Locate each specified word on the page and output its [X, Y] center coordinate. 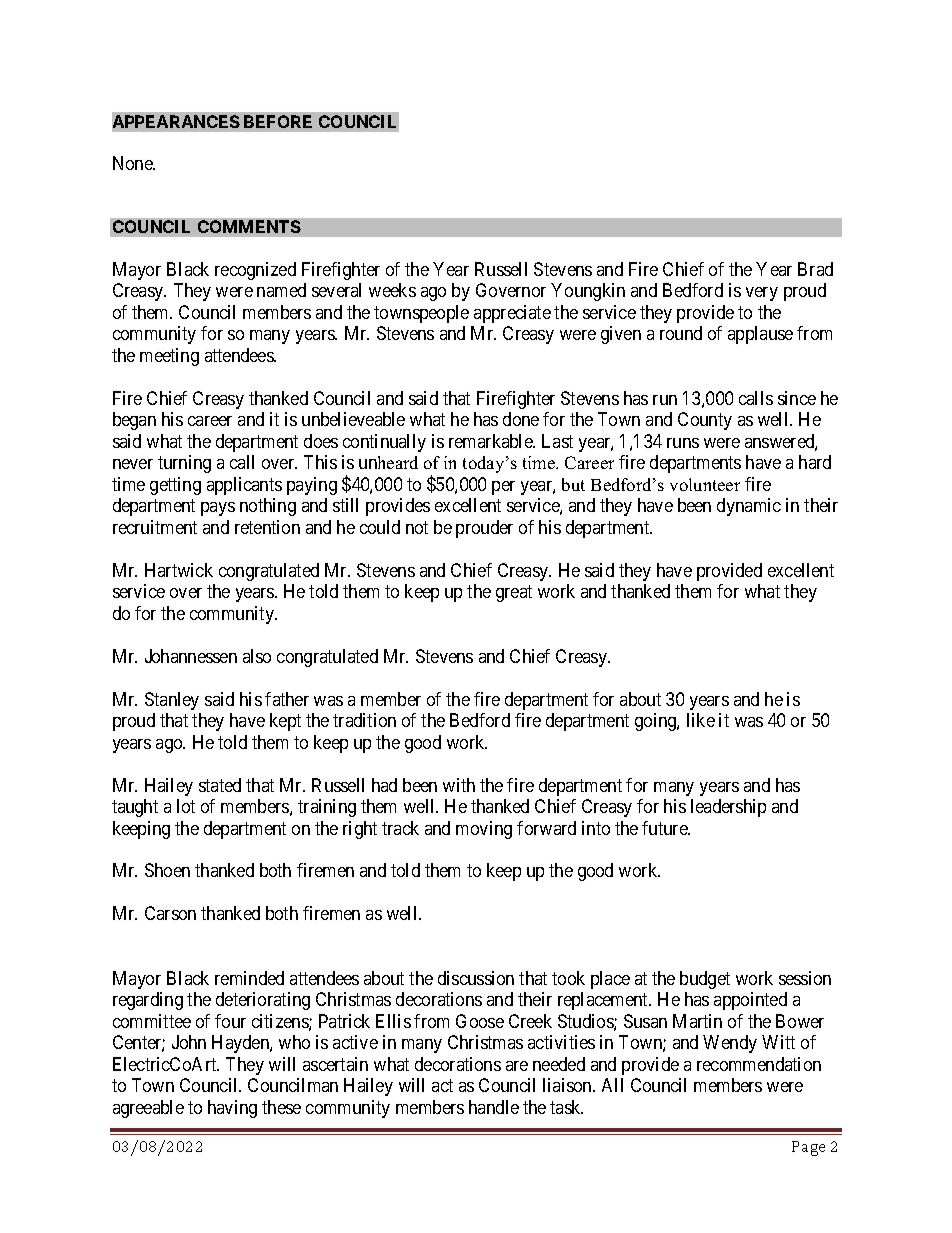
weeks [392, 290]
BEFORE [278, 121]
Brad [815, 269]
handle [494, 1107]
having [232, 1109]
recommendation [759, 1064]
